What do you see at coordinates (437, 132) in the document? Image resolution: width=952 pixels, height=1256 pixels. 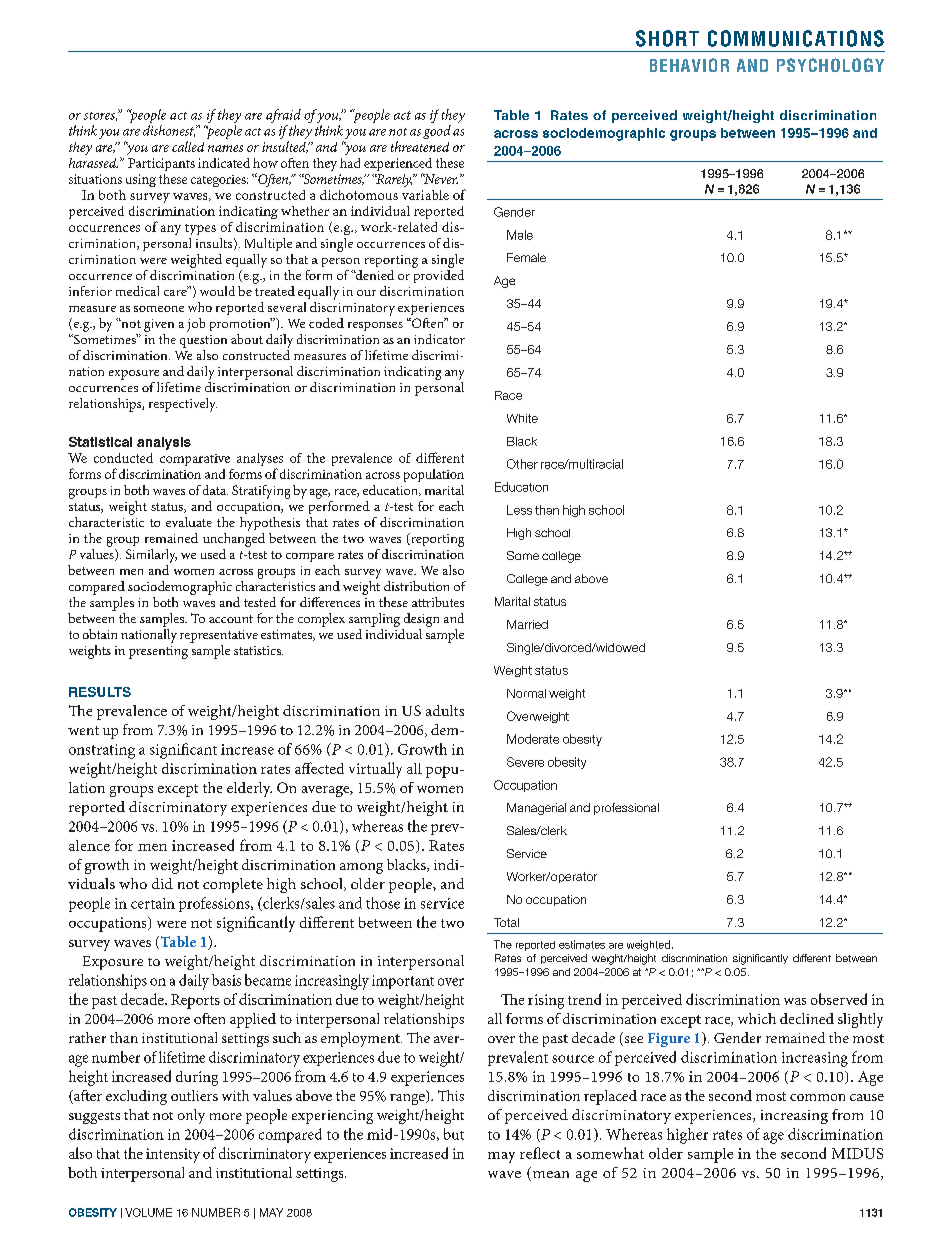 I see `good` at bounding box center [437, 132].
